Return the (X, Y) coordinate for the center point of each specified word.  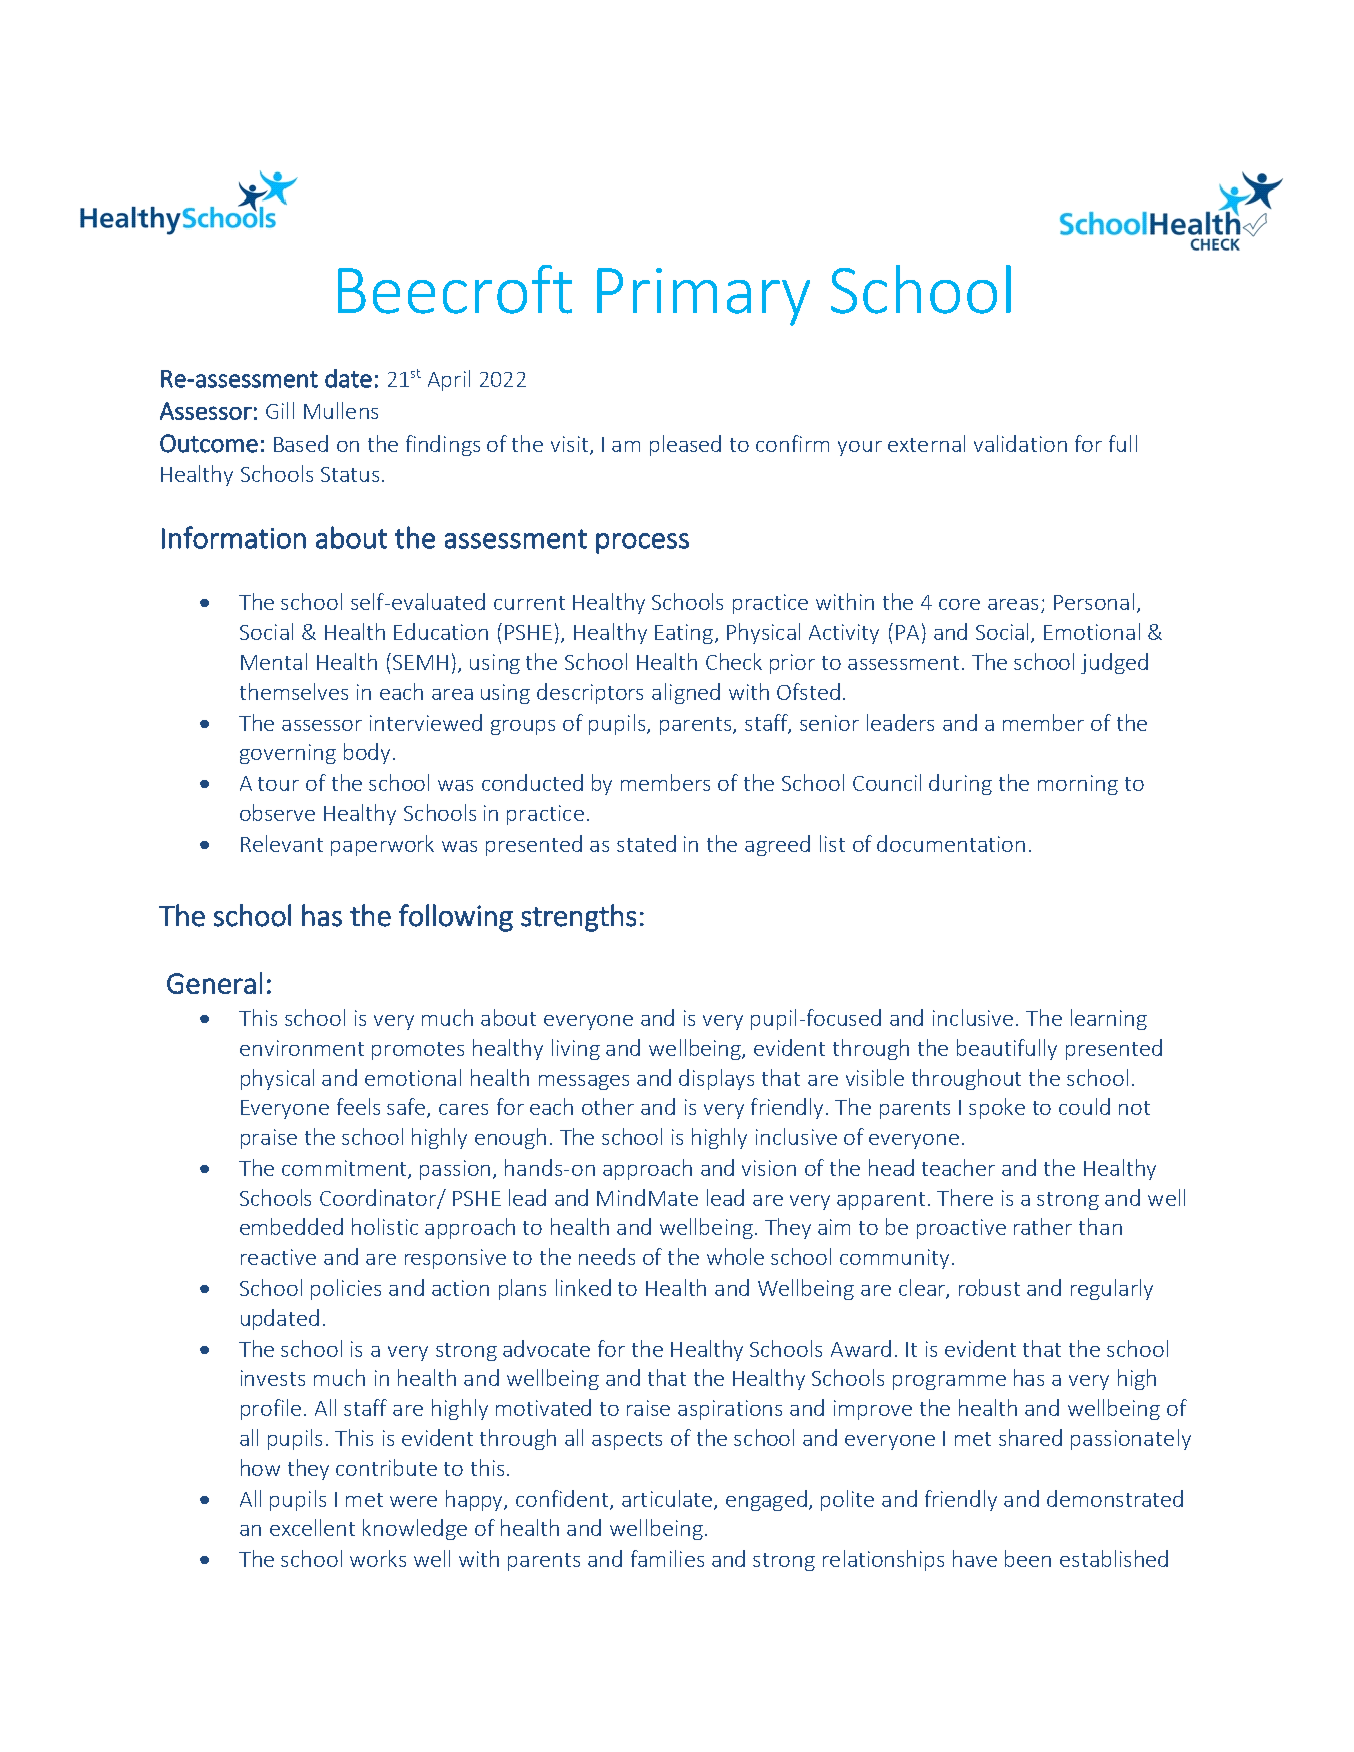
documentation (951, 843)
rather (1043, 1226)
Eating (684, 634)
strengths (578, 918)
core (959, 604)
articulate (668, 1499)
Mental (274, 661)
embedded (291, 1226)
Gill (280, 410)
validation (1020, 443)
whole (735, 1256)
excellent (312, 1527)
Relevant (282, 843)
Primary (703, 297)
